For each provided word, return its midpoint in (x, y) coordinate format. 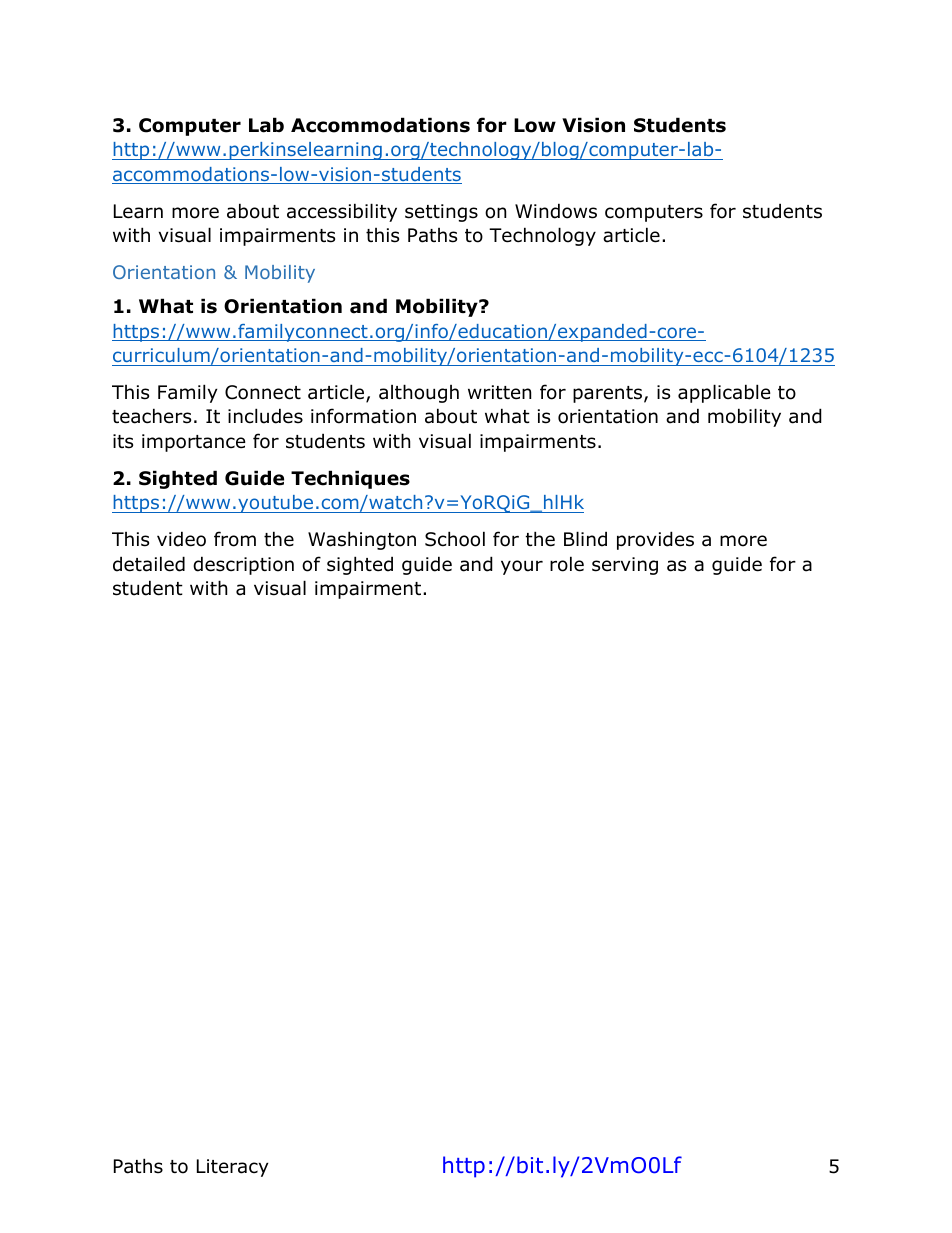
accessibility (342, 212)
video (181, 539)
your (522, 567)
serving (625, 566)
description (243, 565)
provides (655, 540)
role (567, 564)
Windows (556, 211)
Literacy (233, 1168)
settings (441, 213)
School (455, 539)
